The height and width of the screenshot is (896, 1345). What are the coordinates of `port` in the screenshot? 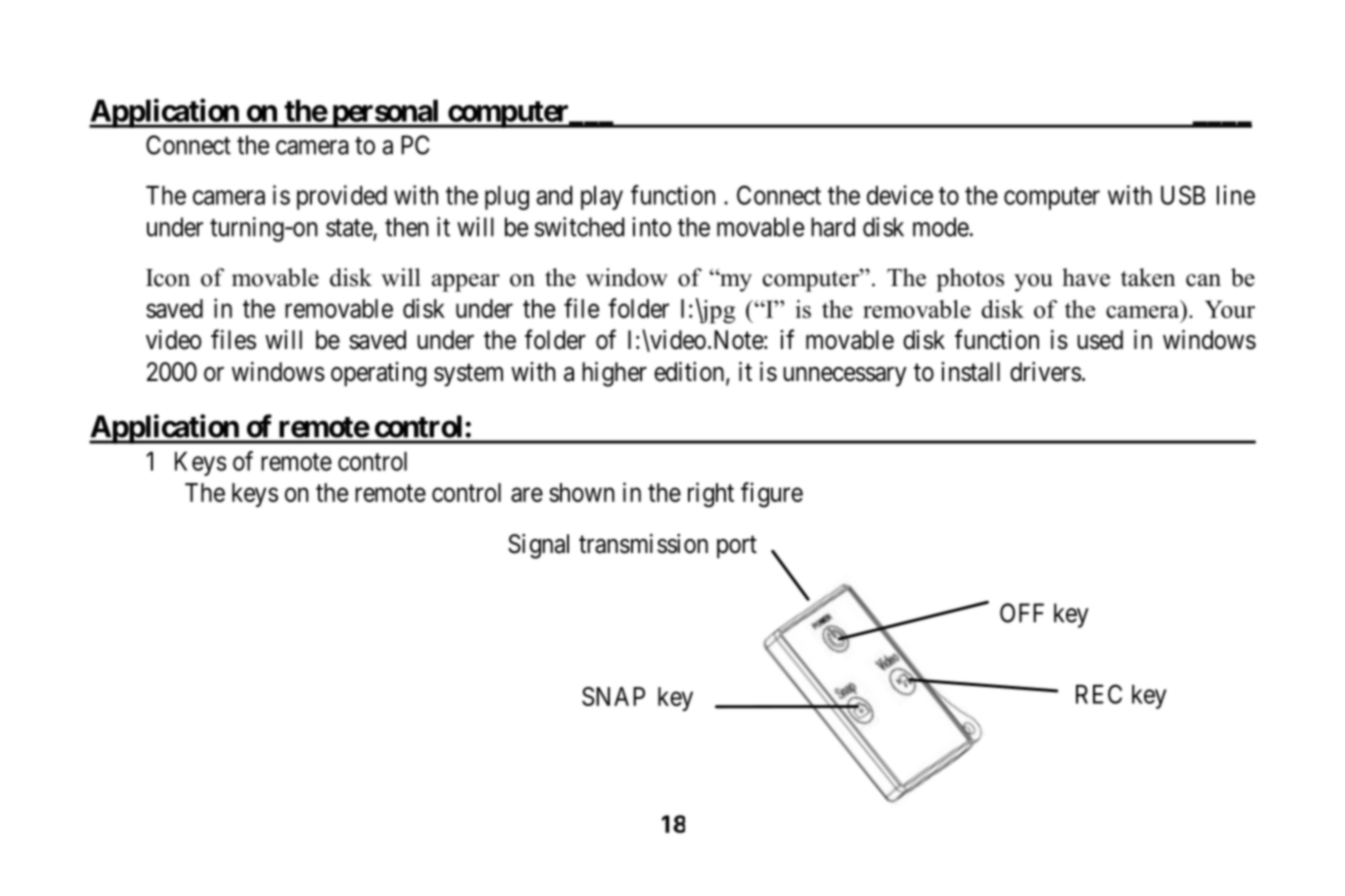 It's located at (737, 547).
